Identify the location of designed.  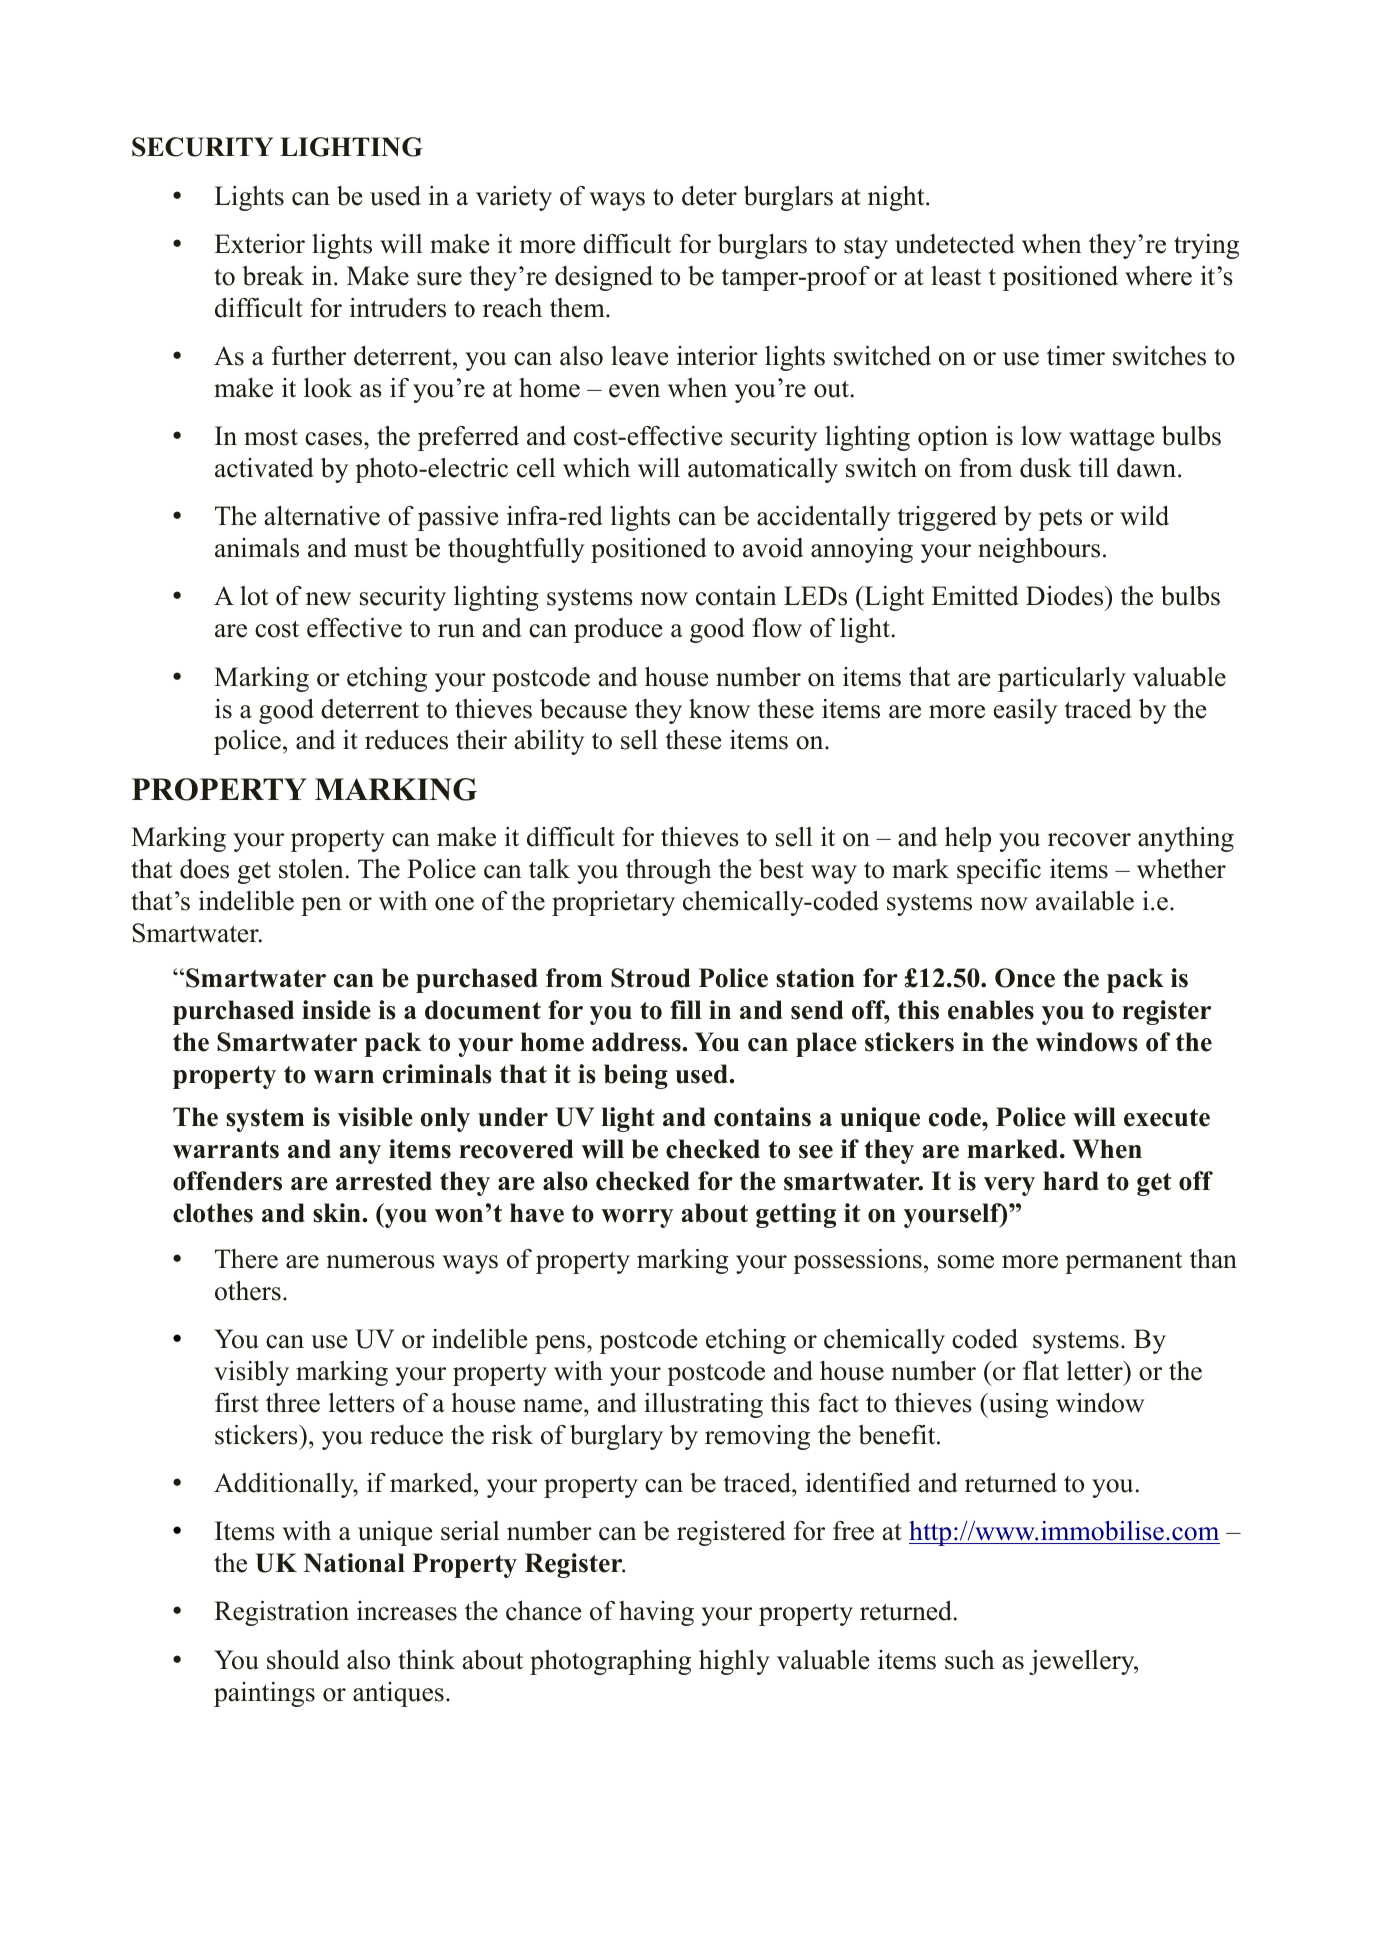
(604, 278).
